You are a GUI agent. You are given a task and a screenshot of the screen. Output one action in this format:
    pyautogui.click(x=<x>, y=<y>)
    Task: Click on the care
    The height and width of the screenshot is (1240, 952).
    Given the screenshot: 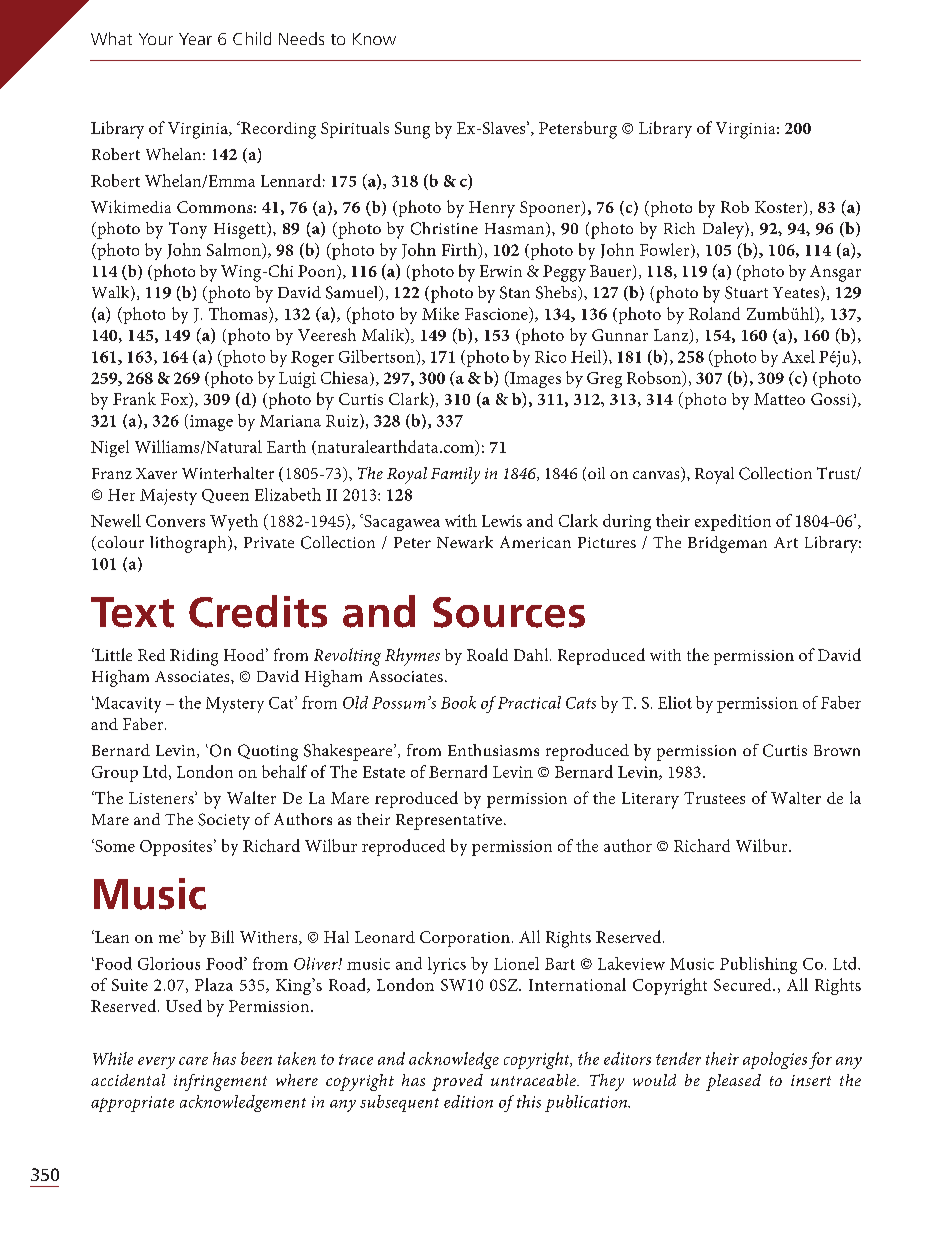 What is the action you would take?
    pyautogui.click(x=193, y=1061)
